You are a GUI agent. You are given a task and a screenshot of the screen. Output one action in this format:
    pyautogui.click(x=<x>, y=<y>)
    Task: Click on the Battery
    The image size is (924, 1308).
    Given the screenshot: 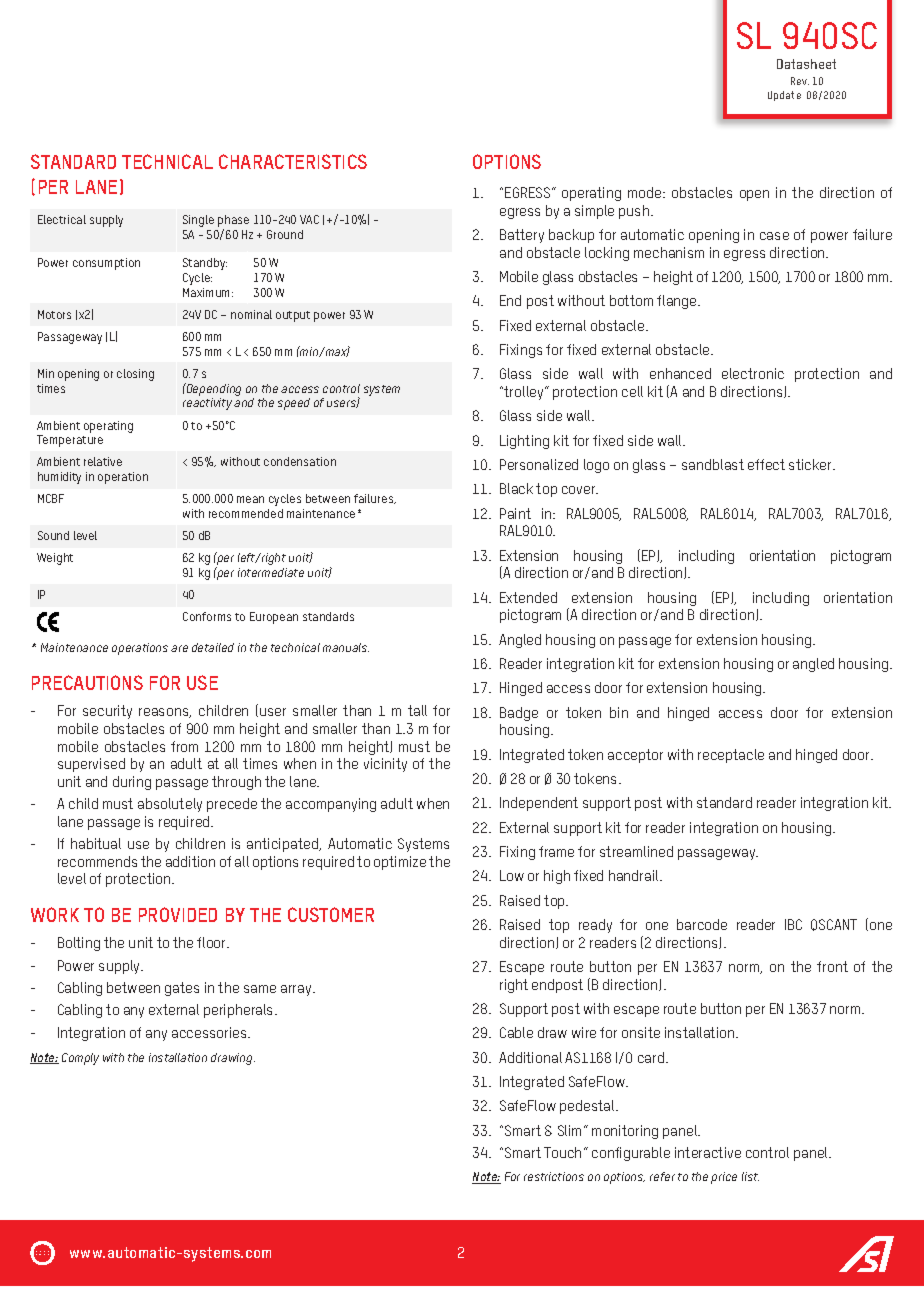 What is the action you would take?
    pyautogui.click(x=522, y=236)
